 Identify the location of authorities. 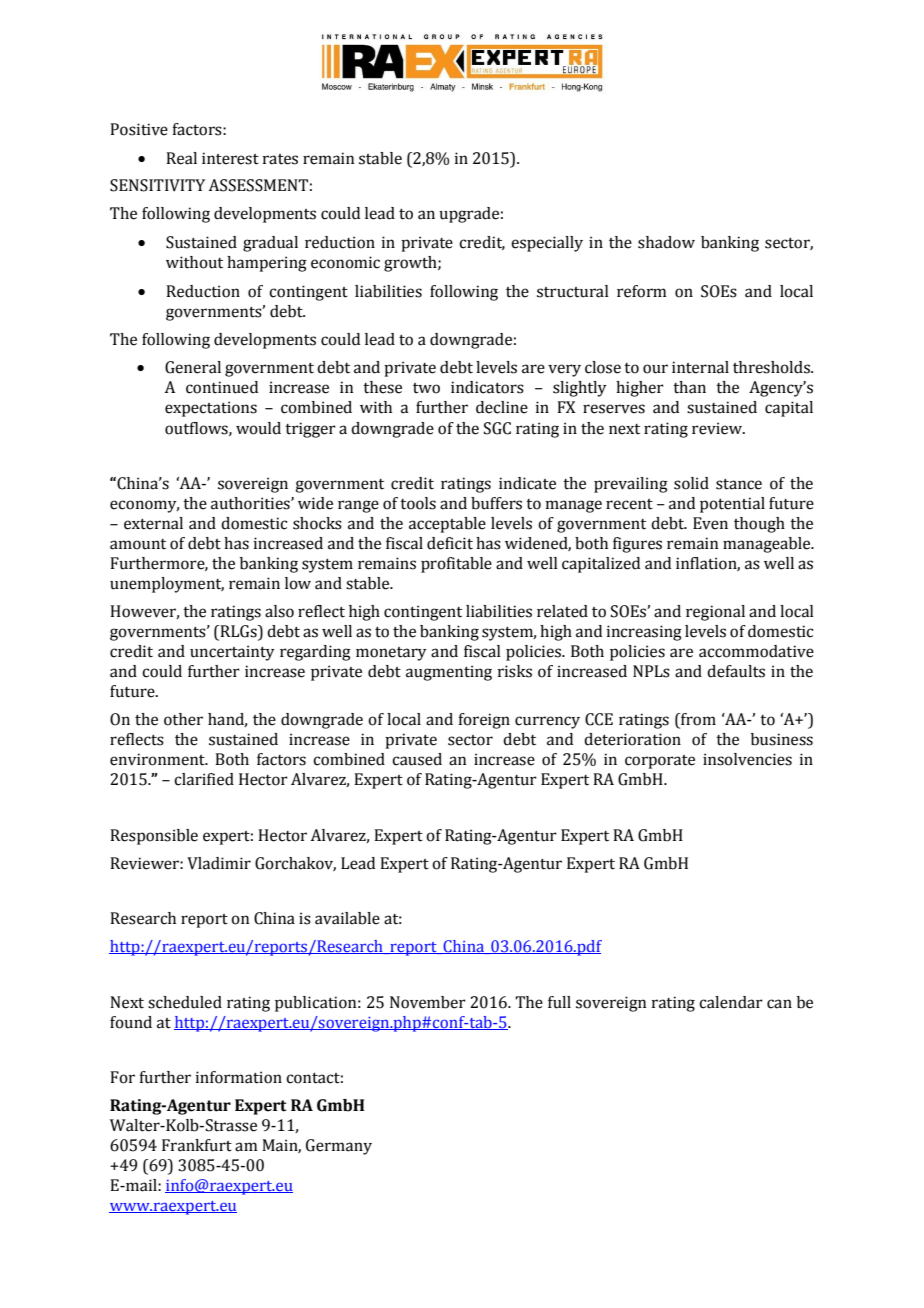
(251, 503).
